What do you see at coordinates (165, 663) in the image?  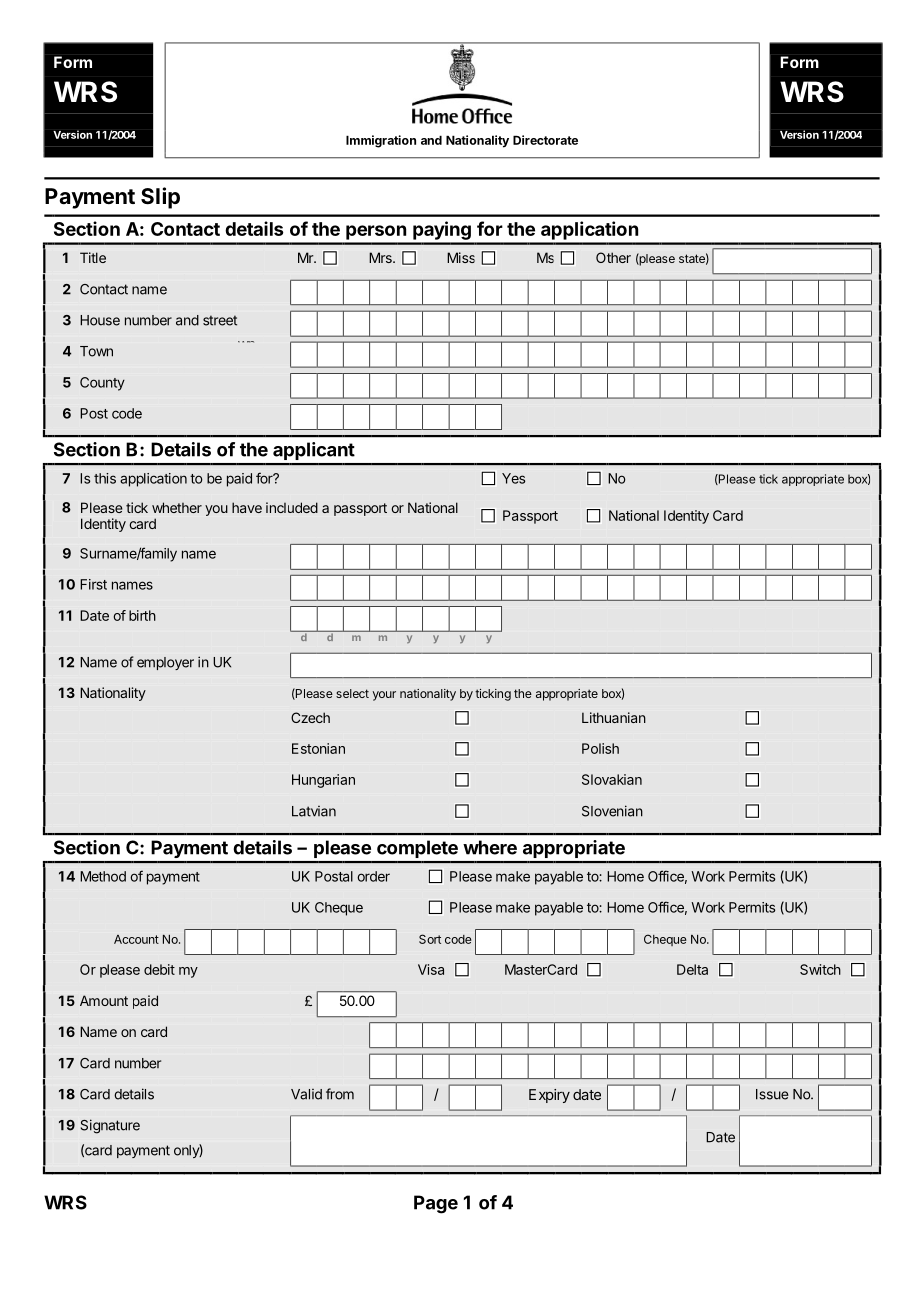 I see `employer` at bounding box center [165, 663].
